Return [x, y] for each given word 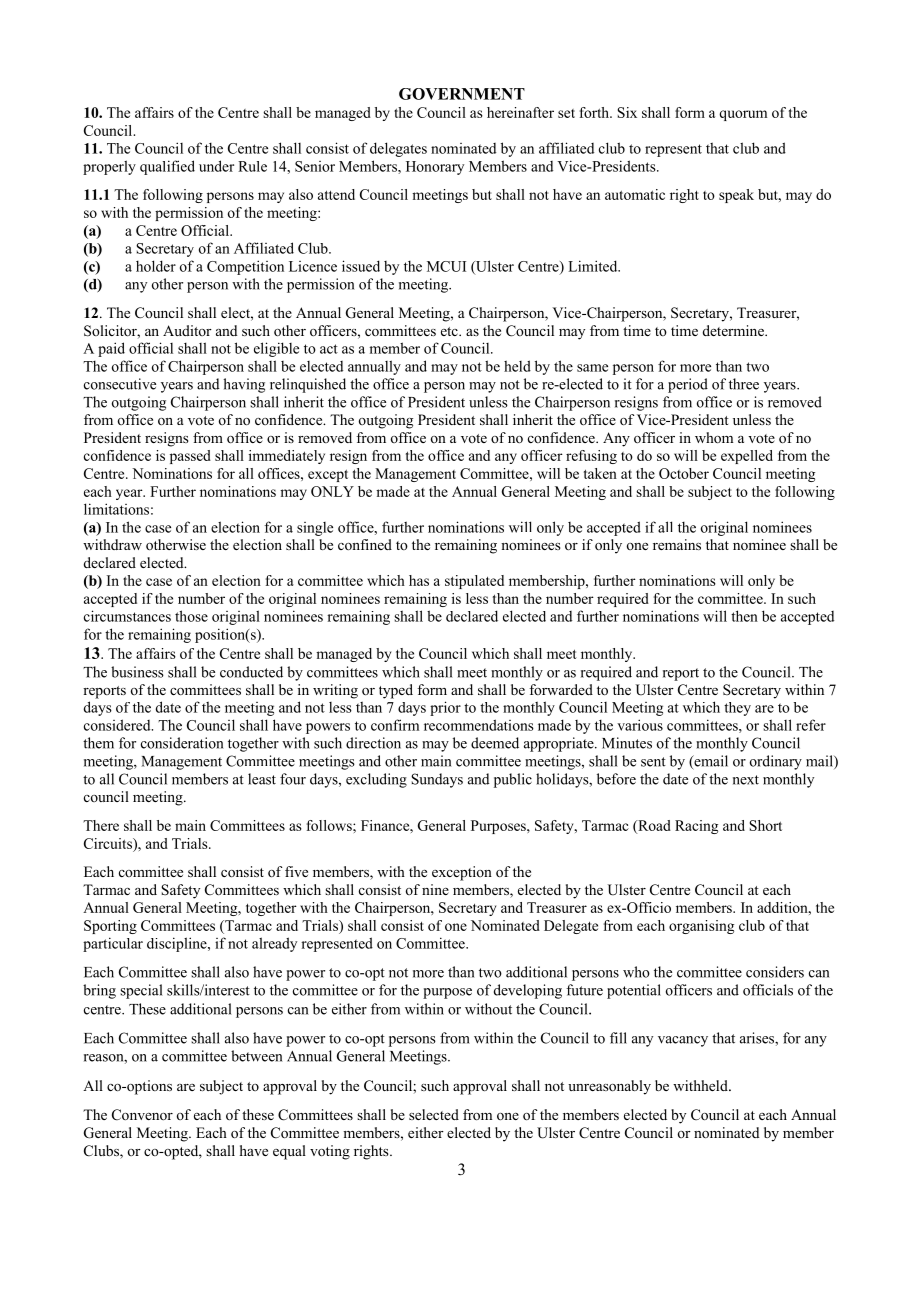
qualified [167, 167]
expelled [747, 457]
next [746, 780]
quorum [743, 115]
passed [190, 457]
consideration [182, 743]
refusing [591, 457]
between [256, 1056]
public [513, 780]
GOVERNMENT [462, 94]
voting [330, 1152]
